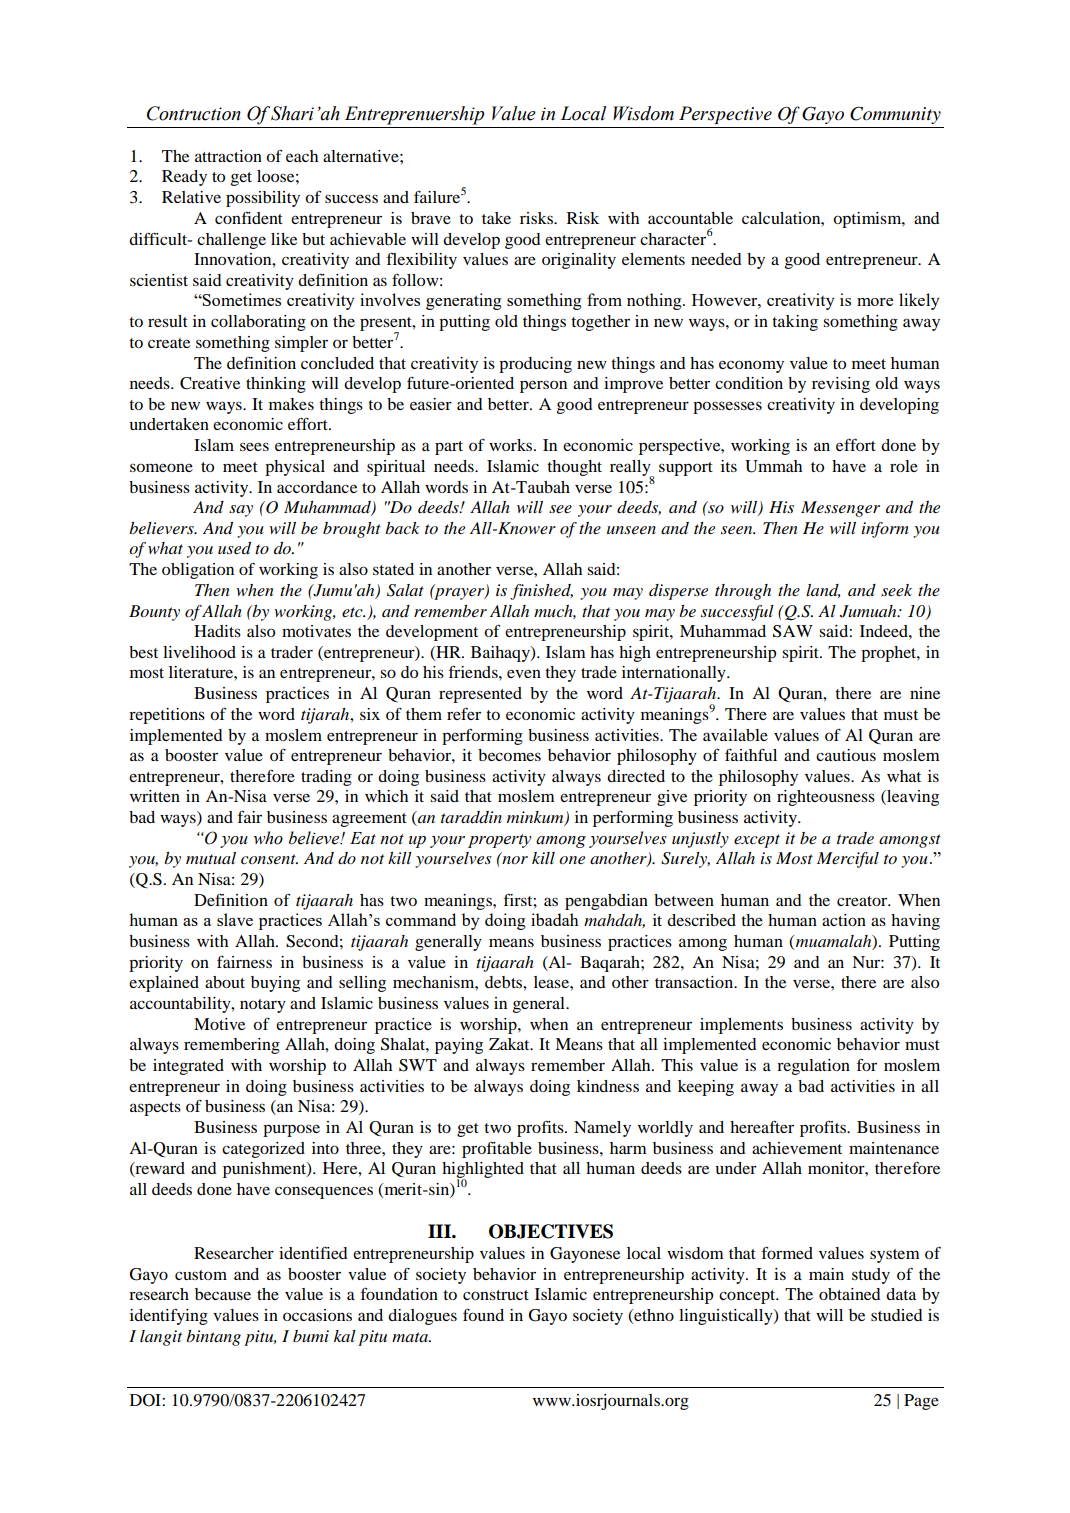  Describe the element at coordinates (167, 716) in the document. I see `repetitions` at that location.
